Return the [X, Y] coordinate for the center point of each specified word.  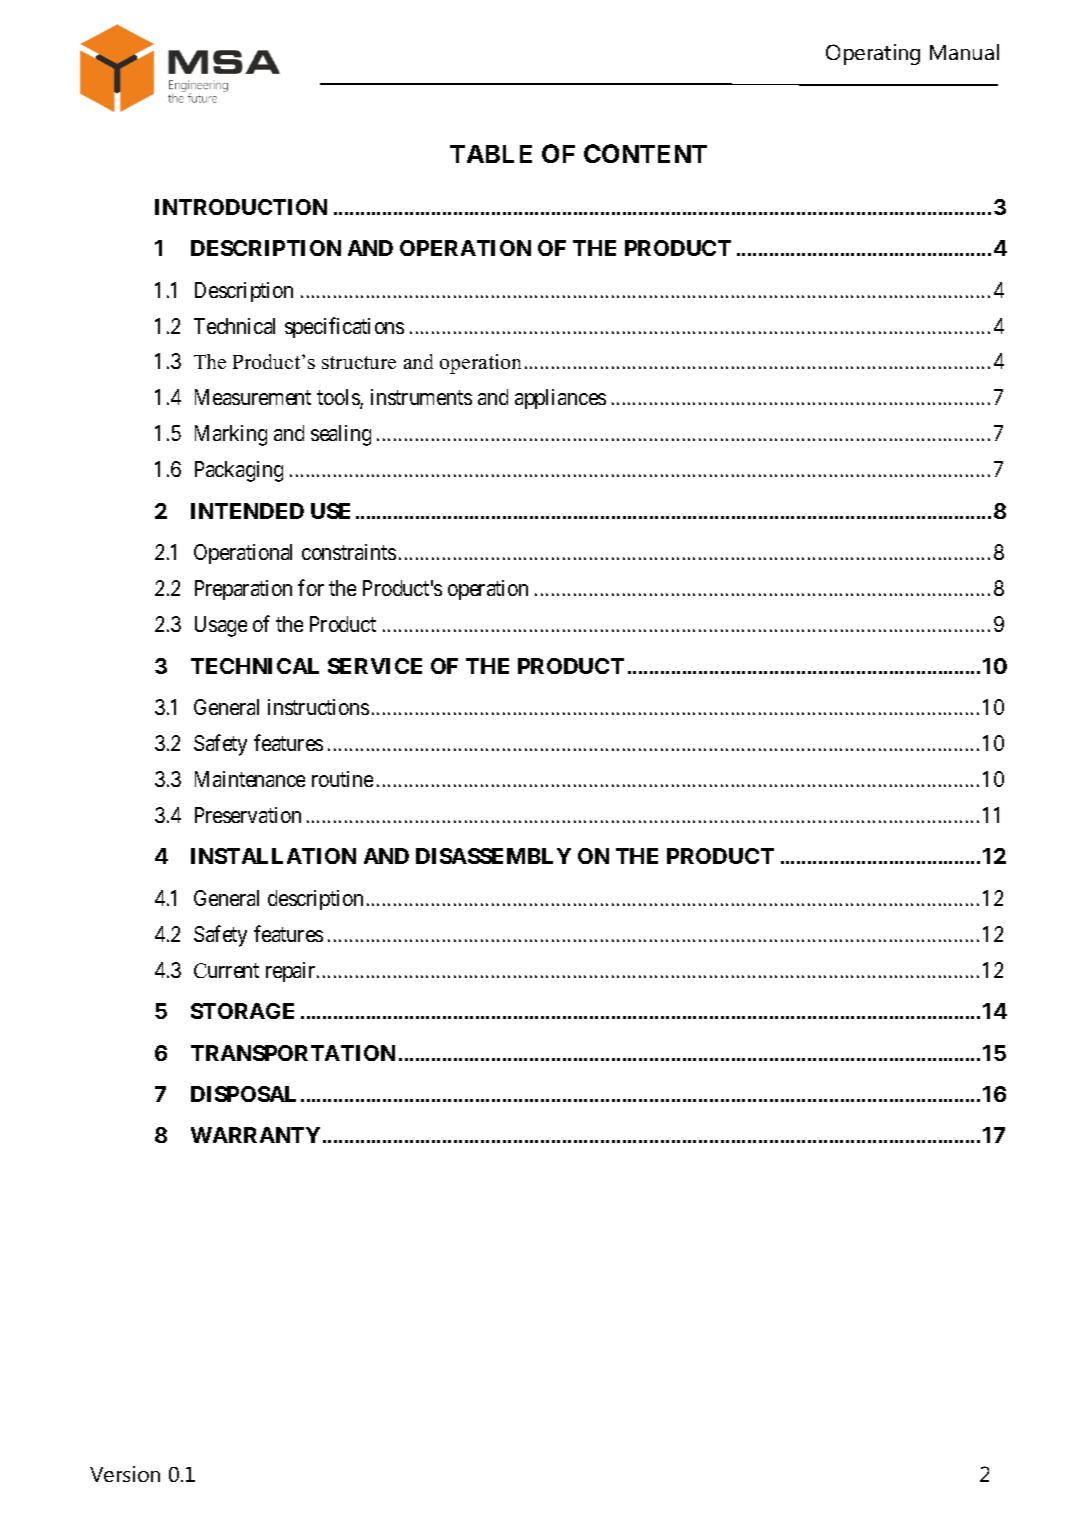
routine [342, 779]
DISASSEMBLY [493, 856]
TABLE [491, 154]
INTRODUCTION [241, 207]
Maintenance [250, 779]
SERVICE [375, 666]
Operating [873, 54]
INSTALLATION [273, 856]
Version [125, 1474]
